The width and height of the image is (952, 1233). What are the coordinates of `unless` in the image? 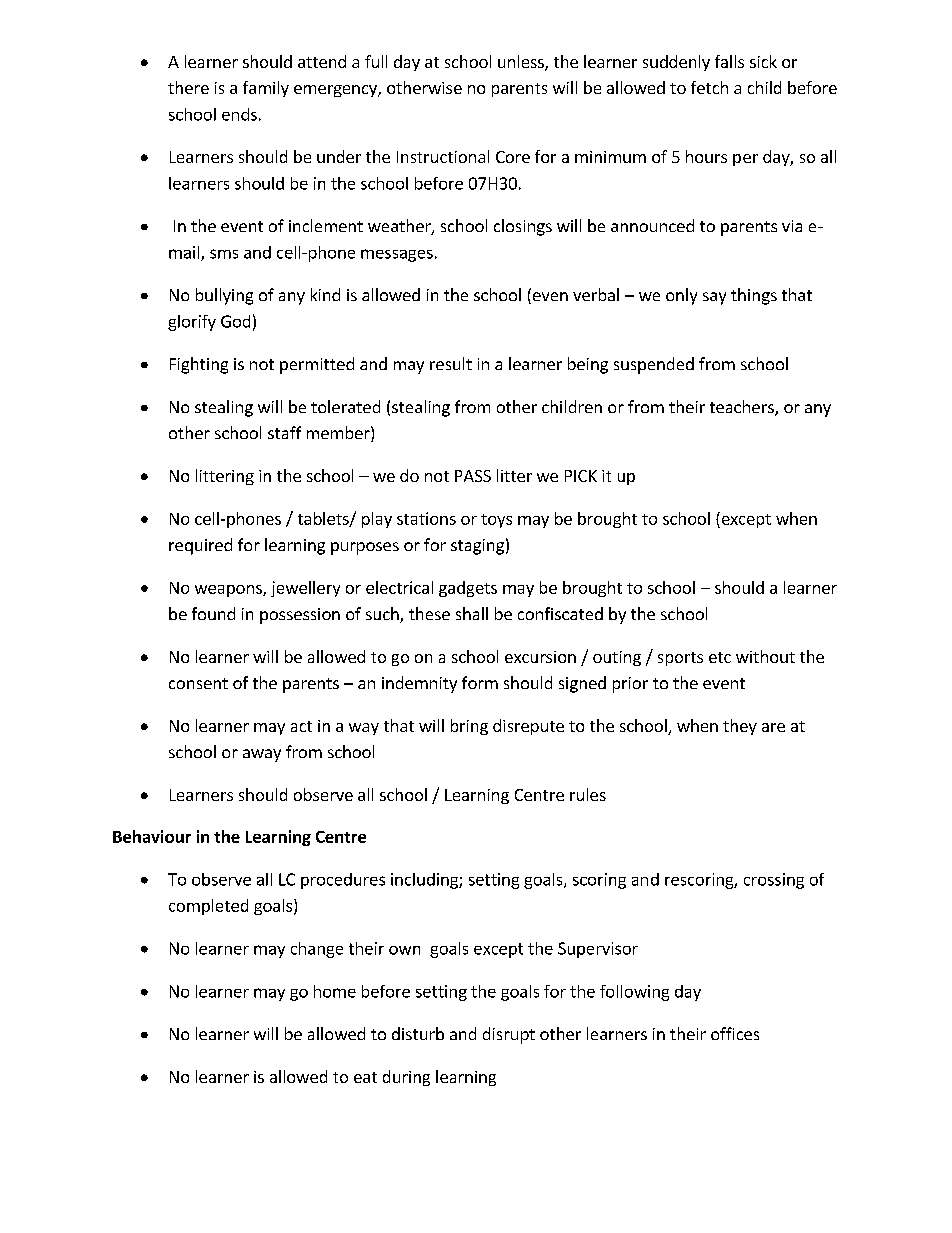 It's located at (522, 63).
